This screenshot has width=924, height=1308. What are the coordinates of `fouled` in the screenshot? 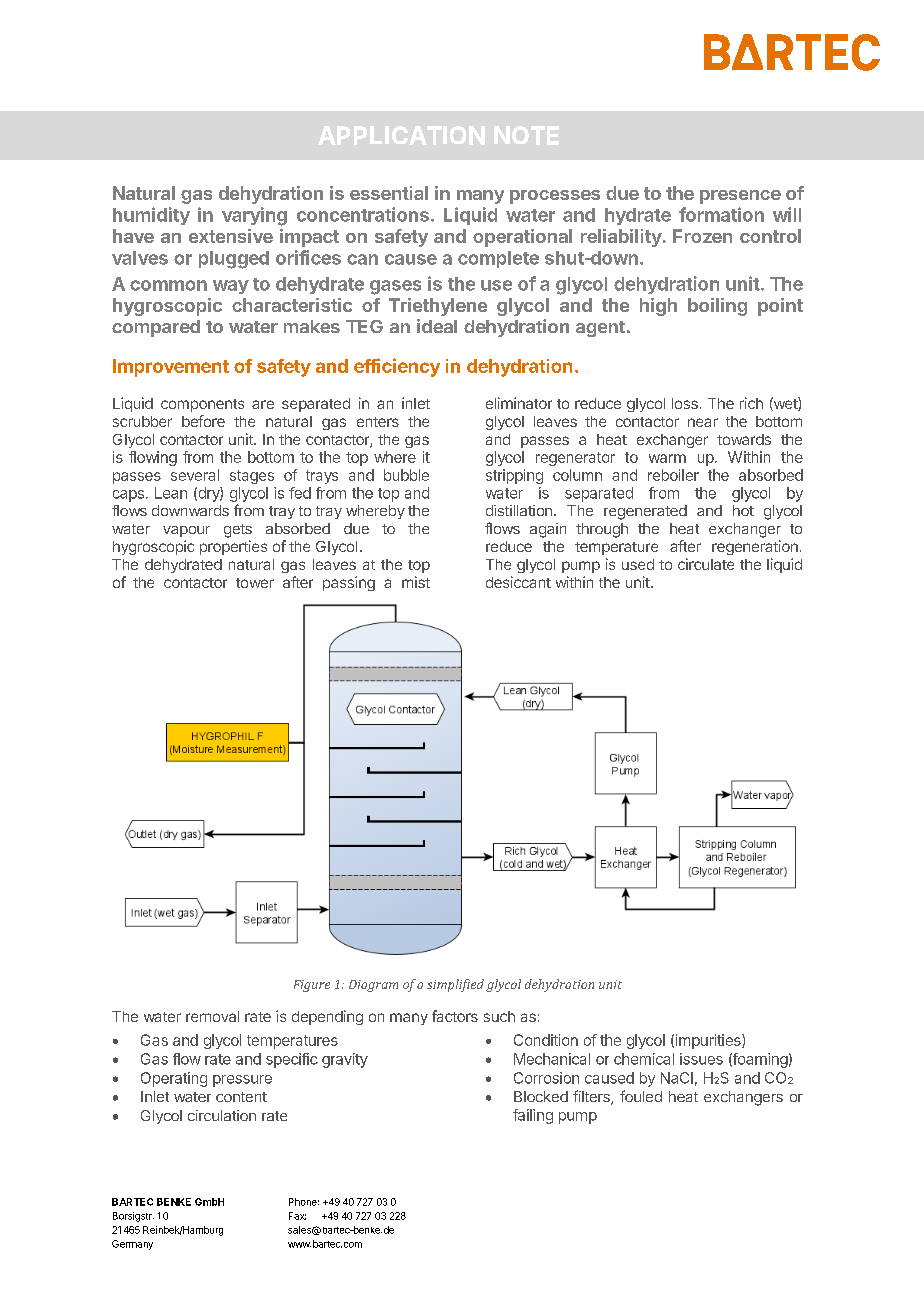 It's located at (641, 1096).
